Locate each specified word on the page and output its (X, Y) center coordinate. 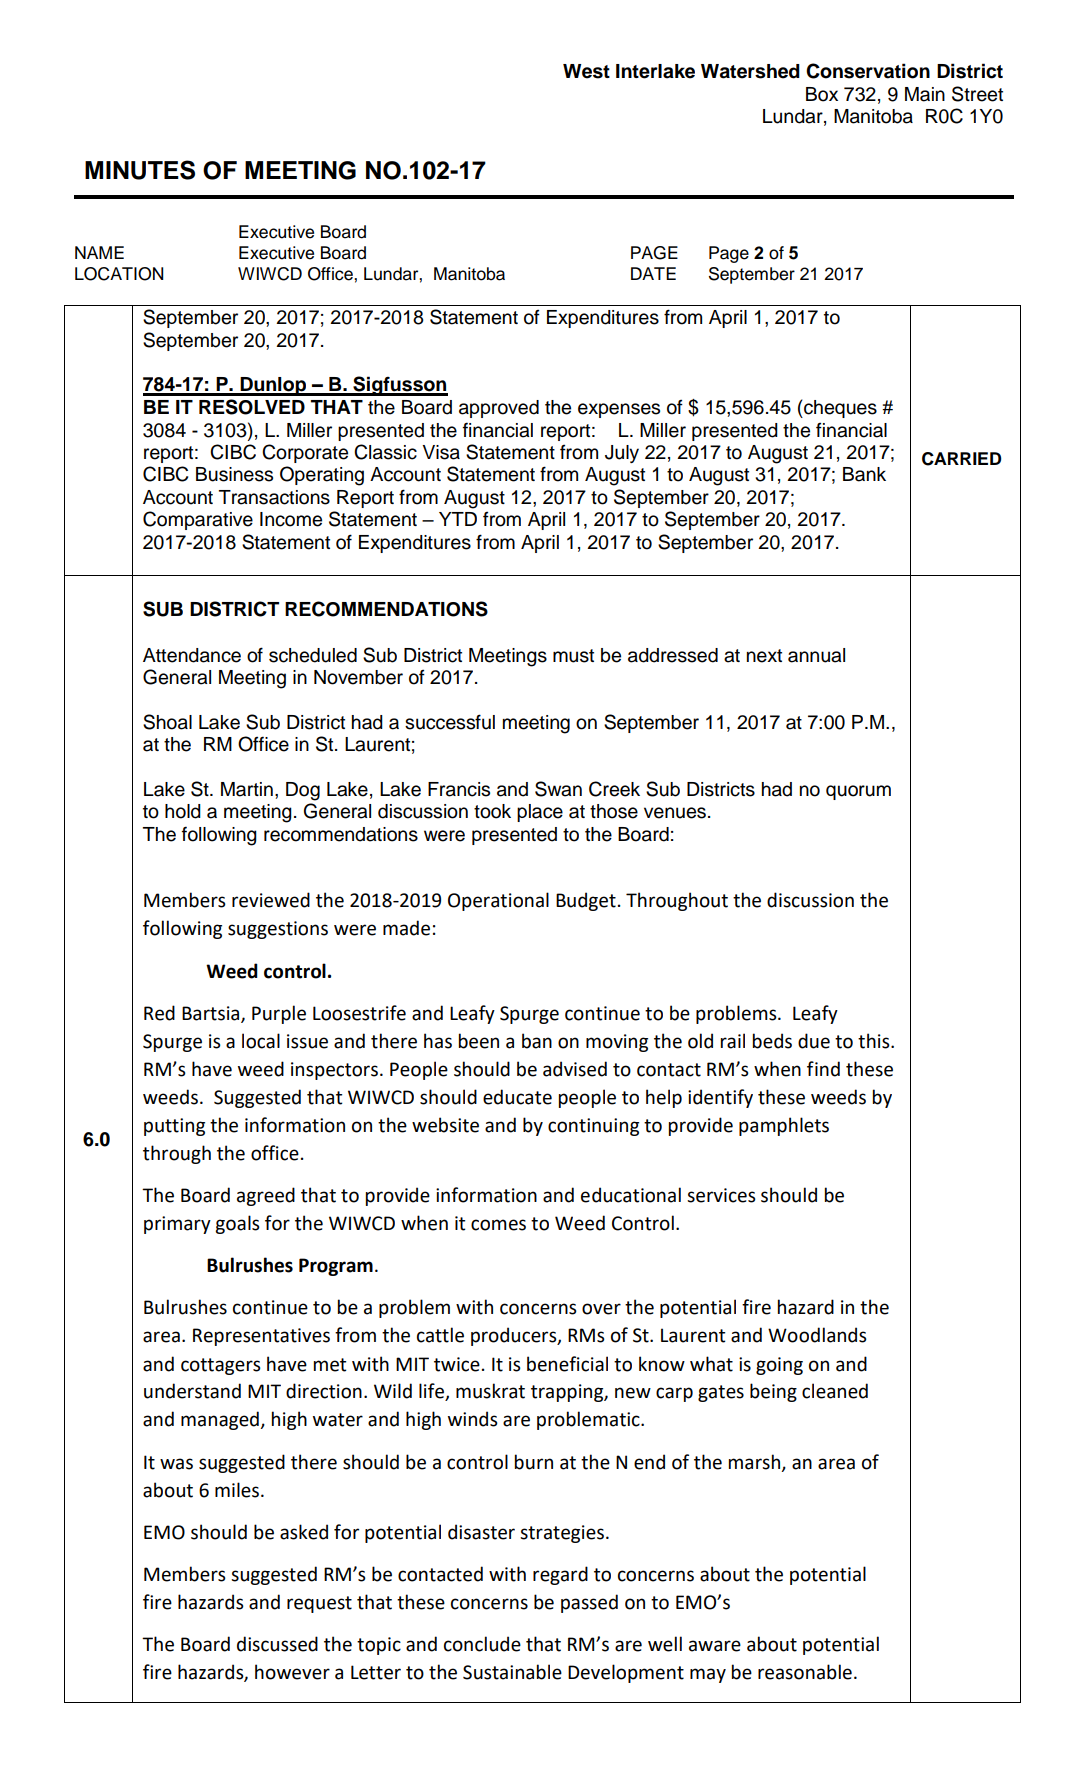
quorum (858, 792)
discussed (277, 1644)
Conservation (868, 71)
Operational (498, 901)
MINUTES (140, 170)
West (586, 71)
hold (183, 811)
